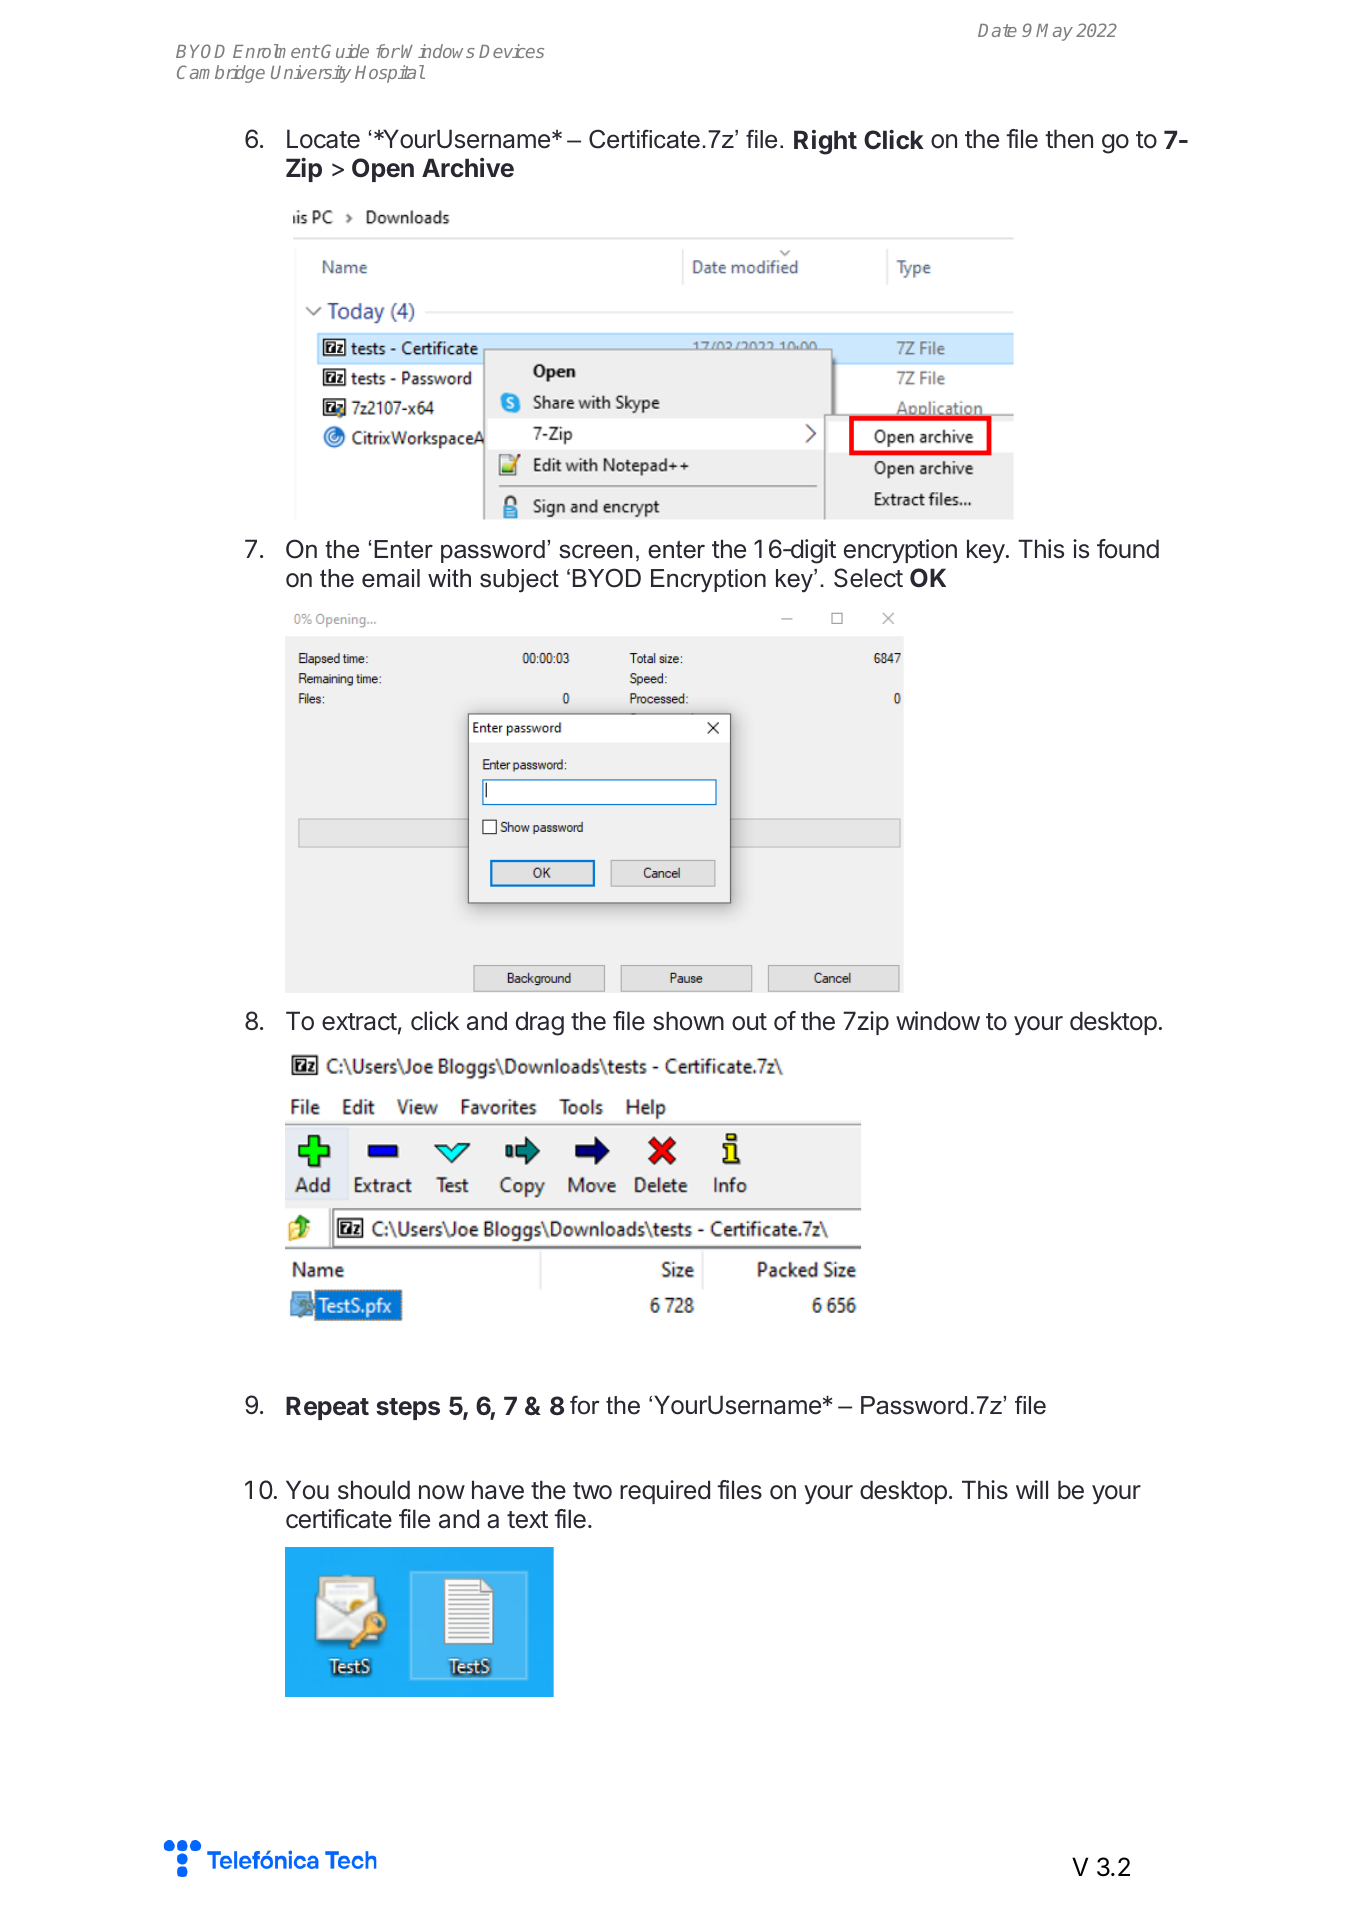 This screenshot has height=1914, width=1353. I want to click on extract, so click(359, 1022).
